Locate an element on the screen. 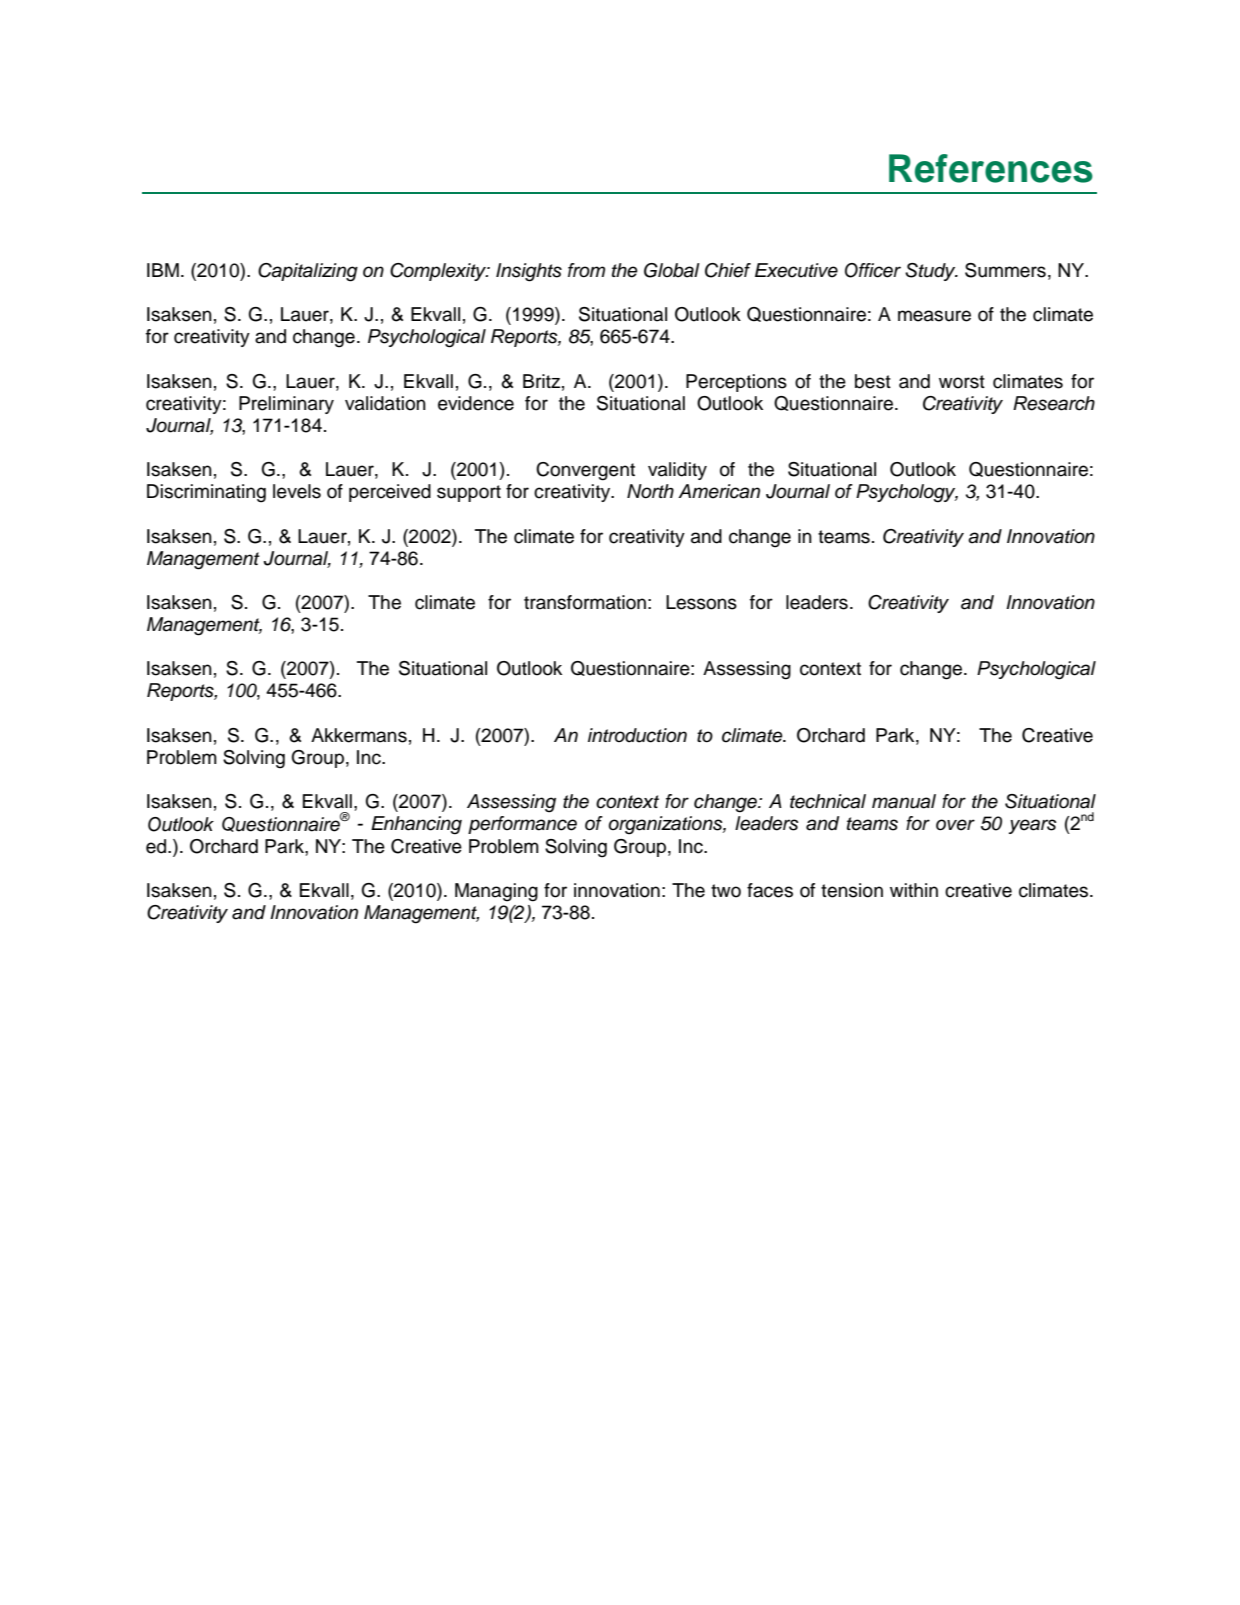 The image size is (1240, 1605). Capitalizing is located at coordinates (308, 272).
